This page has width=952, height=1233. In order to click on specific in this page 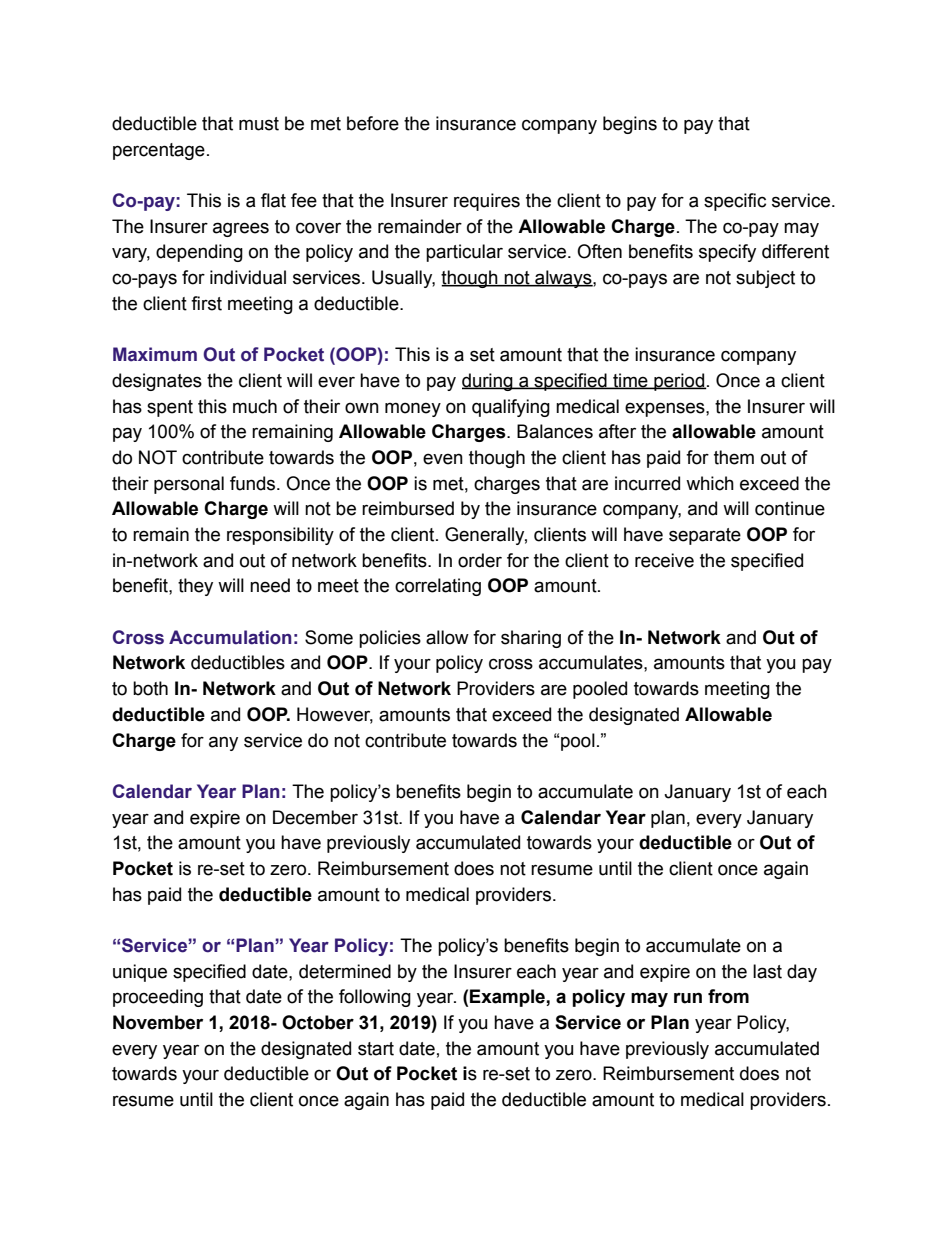, I will do `click(735, 202)`.
